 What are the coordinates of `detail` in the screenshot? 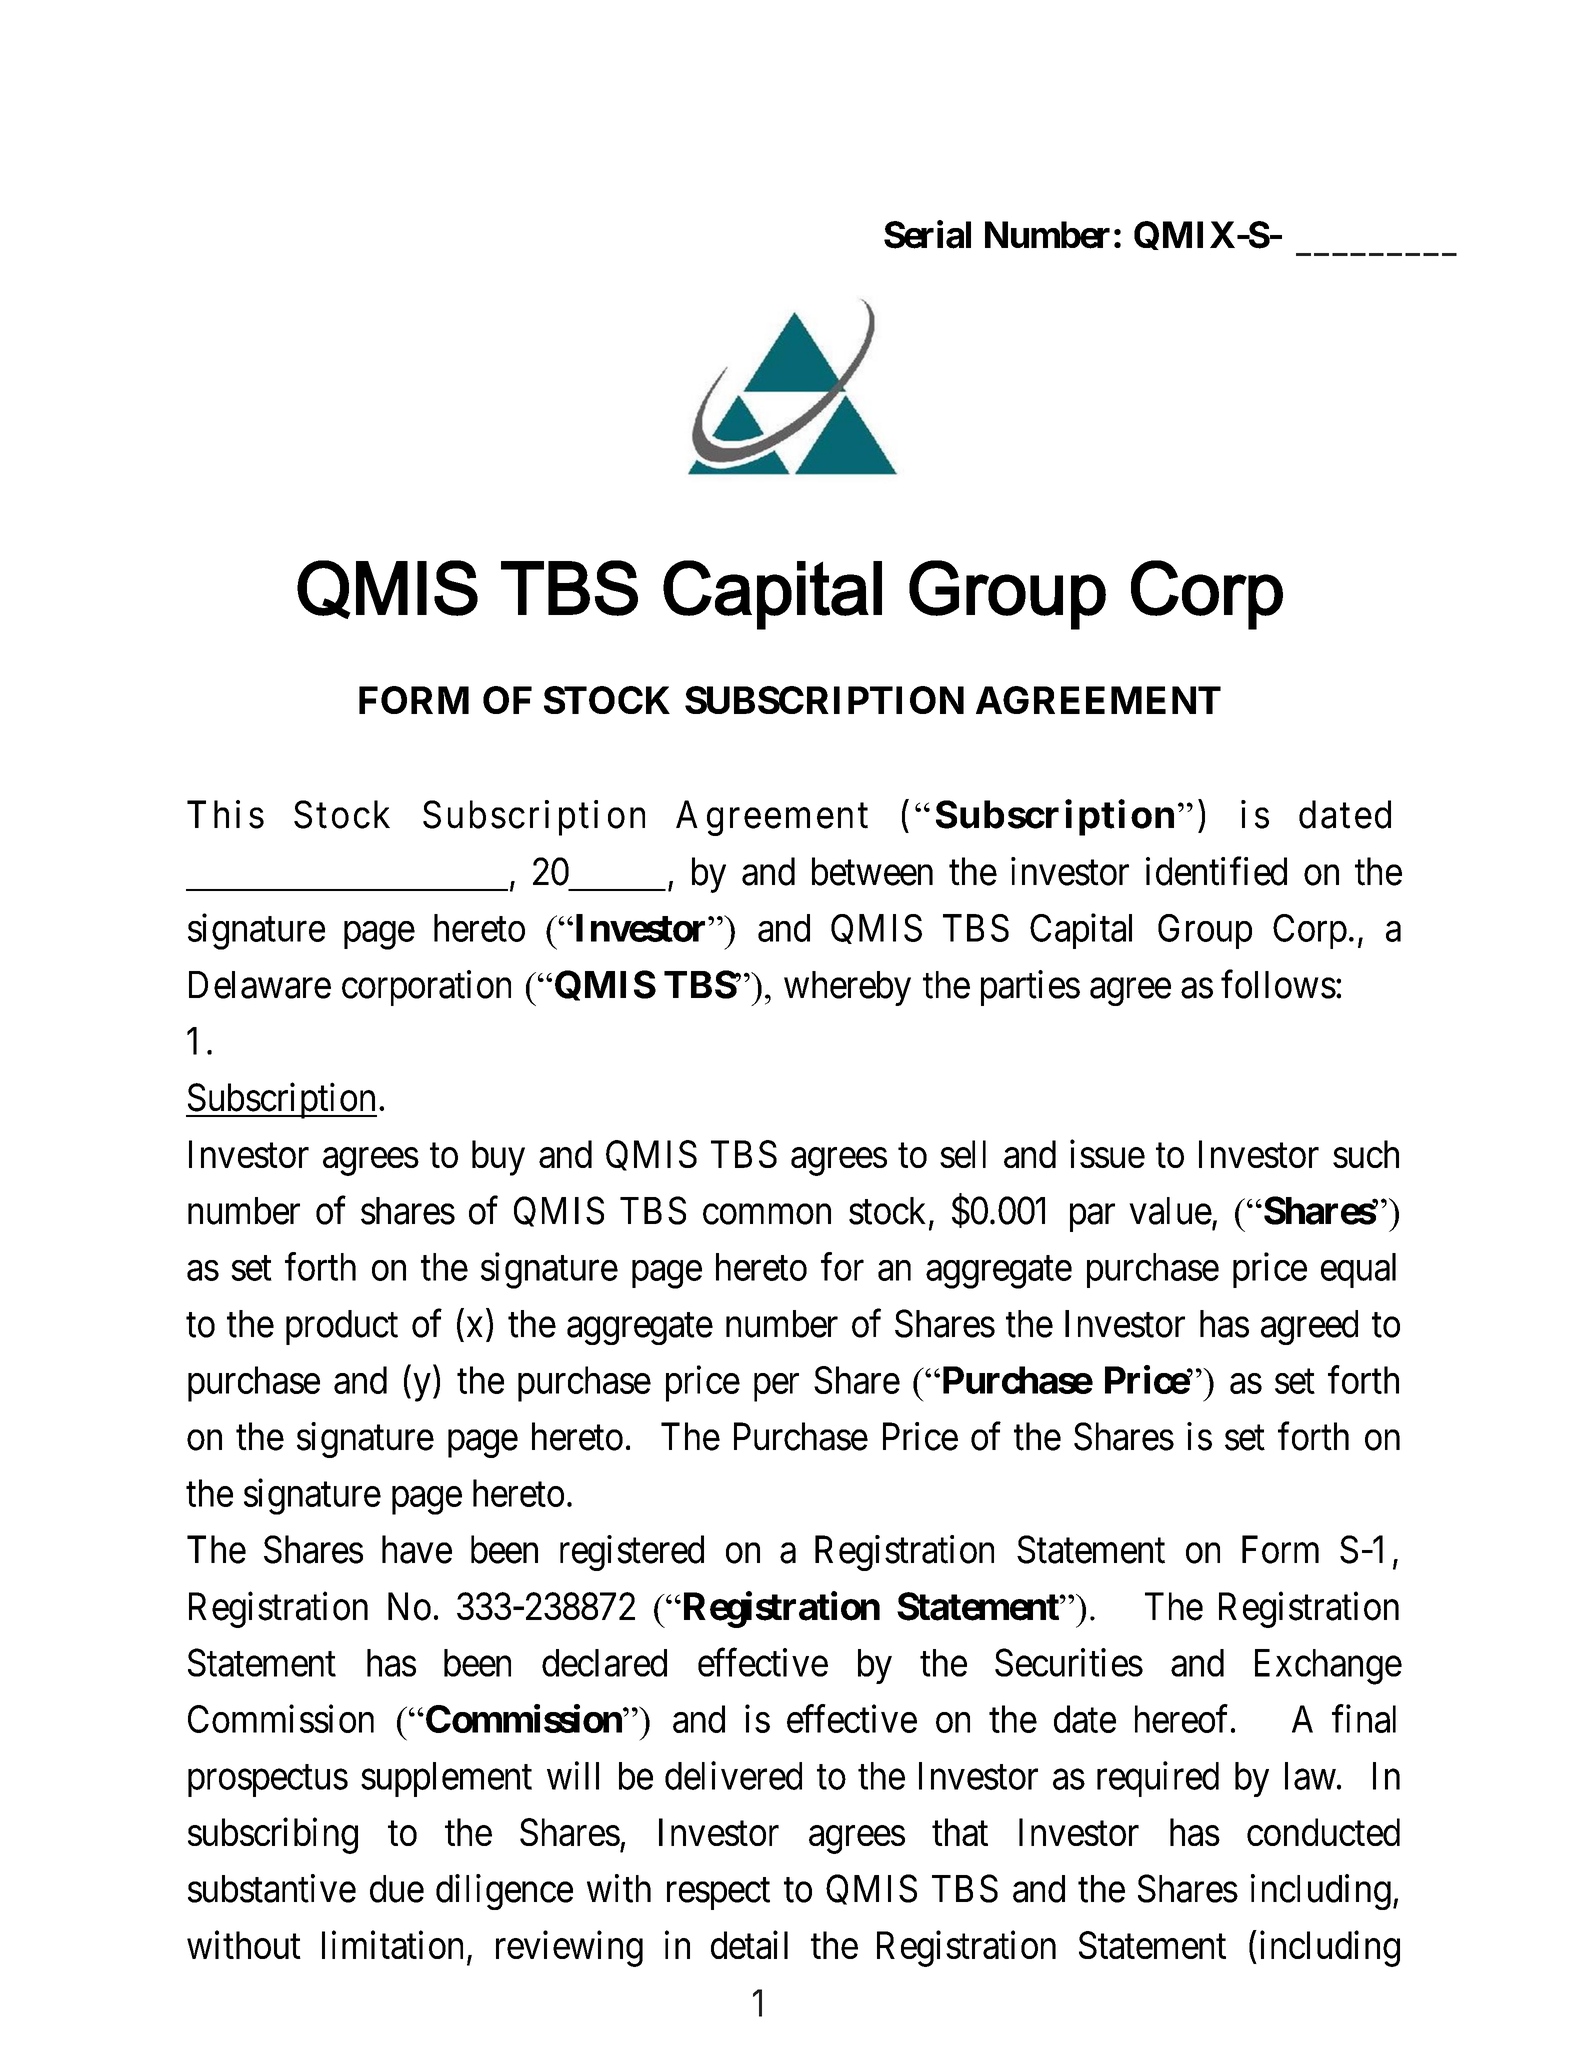 It's located at (749, 1945).
